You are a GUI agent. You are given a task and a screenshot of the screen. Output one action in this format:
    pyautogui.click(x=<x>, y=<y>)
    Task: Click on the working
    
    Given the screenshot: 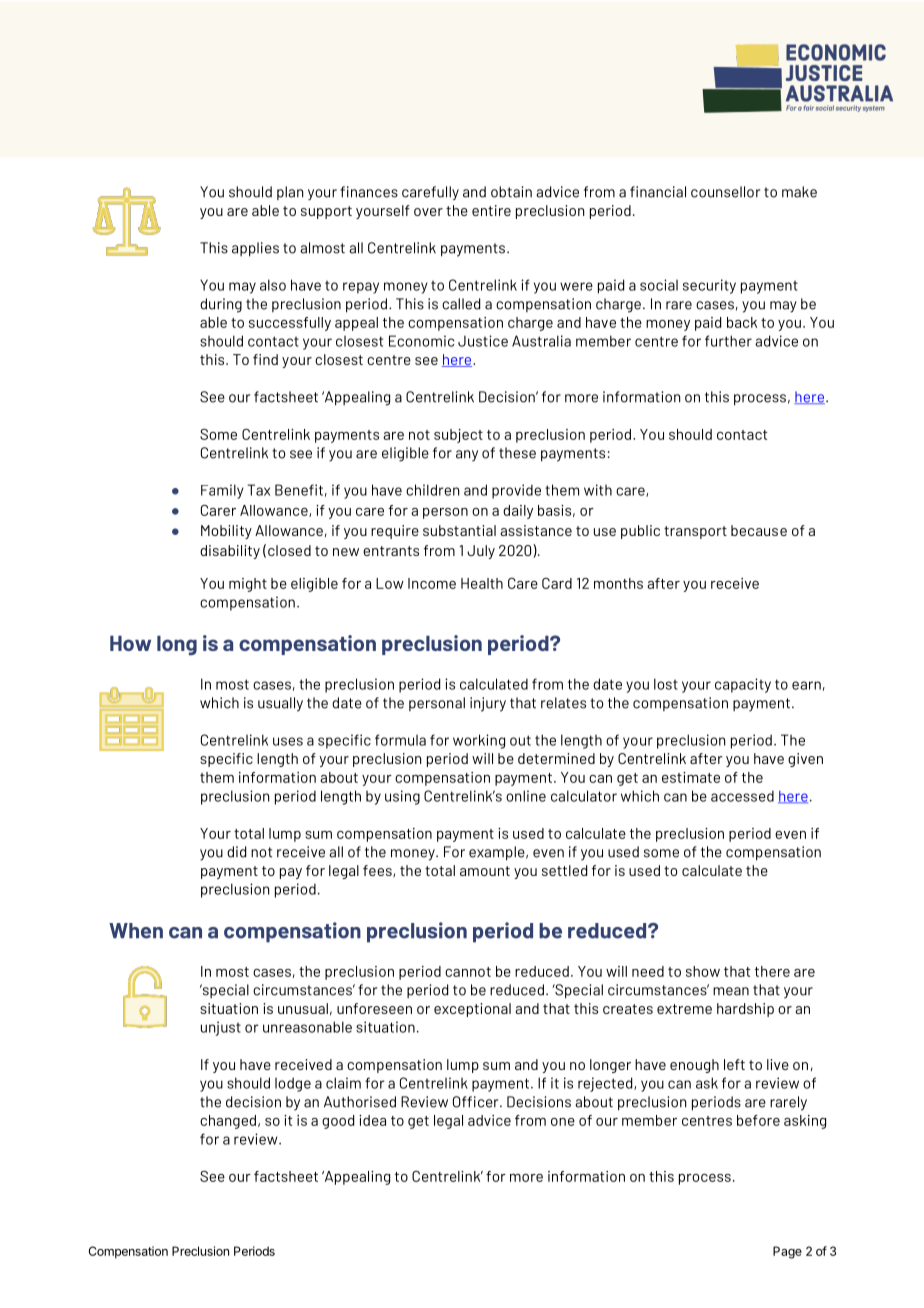 What is the action you would take?
    pyautogui.click(x=479, y=741)
